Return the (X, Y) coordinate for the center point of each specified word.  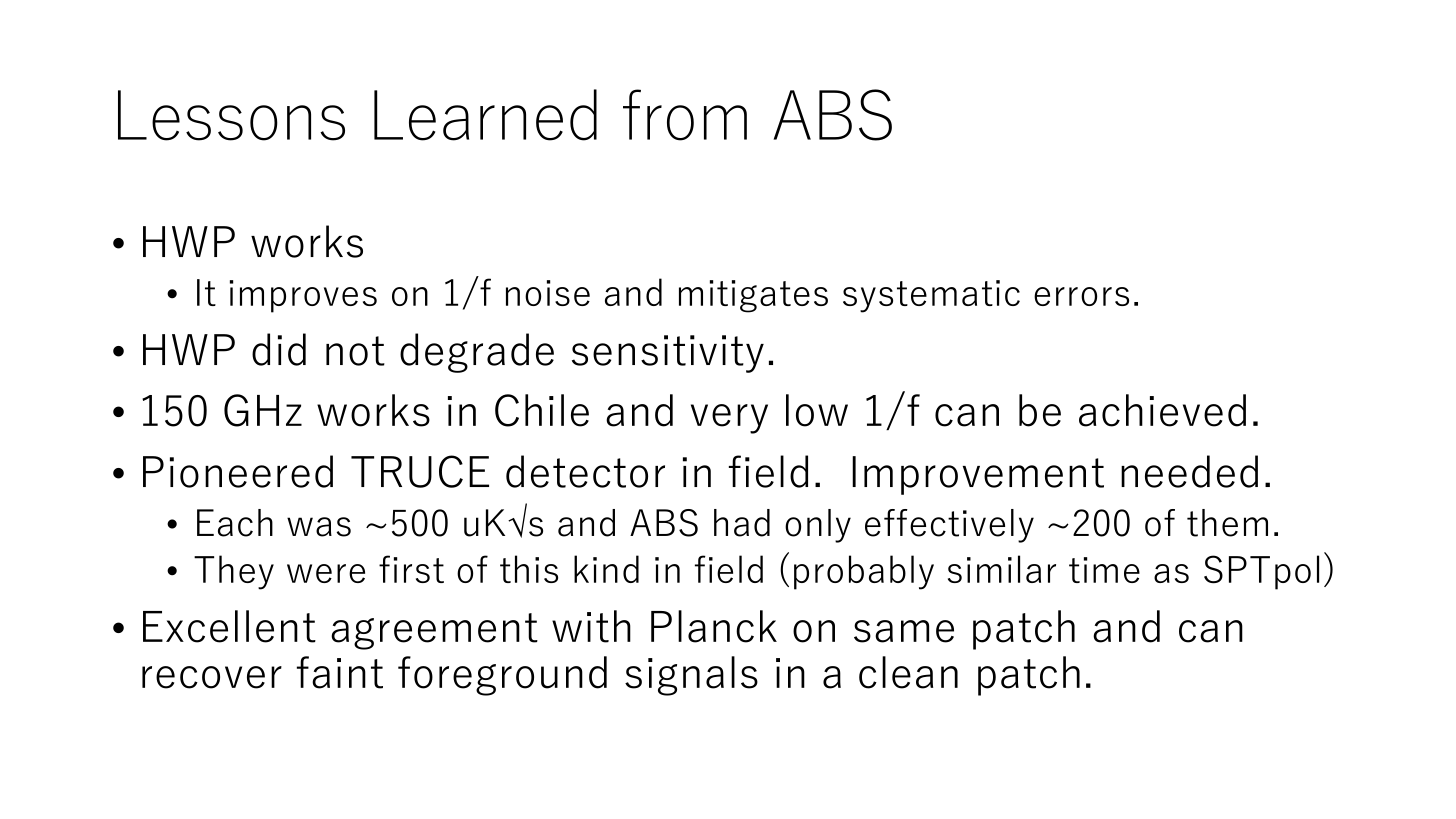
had (742, 523)
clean (908, 672)
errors (1081, 296)
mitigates (753, 296)
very (729, 419)
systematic (931, 296)
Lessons (231, 115)
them (1227, 523)
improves (303, 296)
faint (340, 672)
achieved (1162, 410)
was (319, 527)
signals (691, 676)
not (355, 351)
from (685, 115)
